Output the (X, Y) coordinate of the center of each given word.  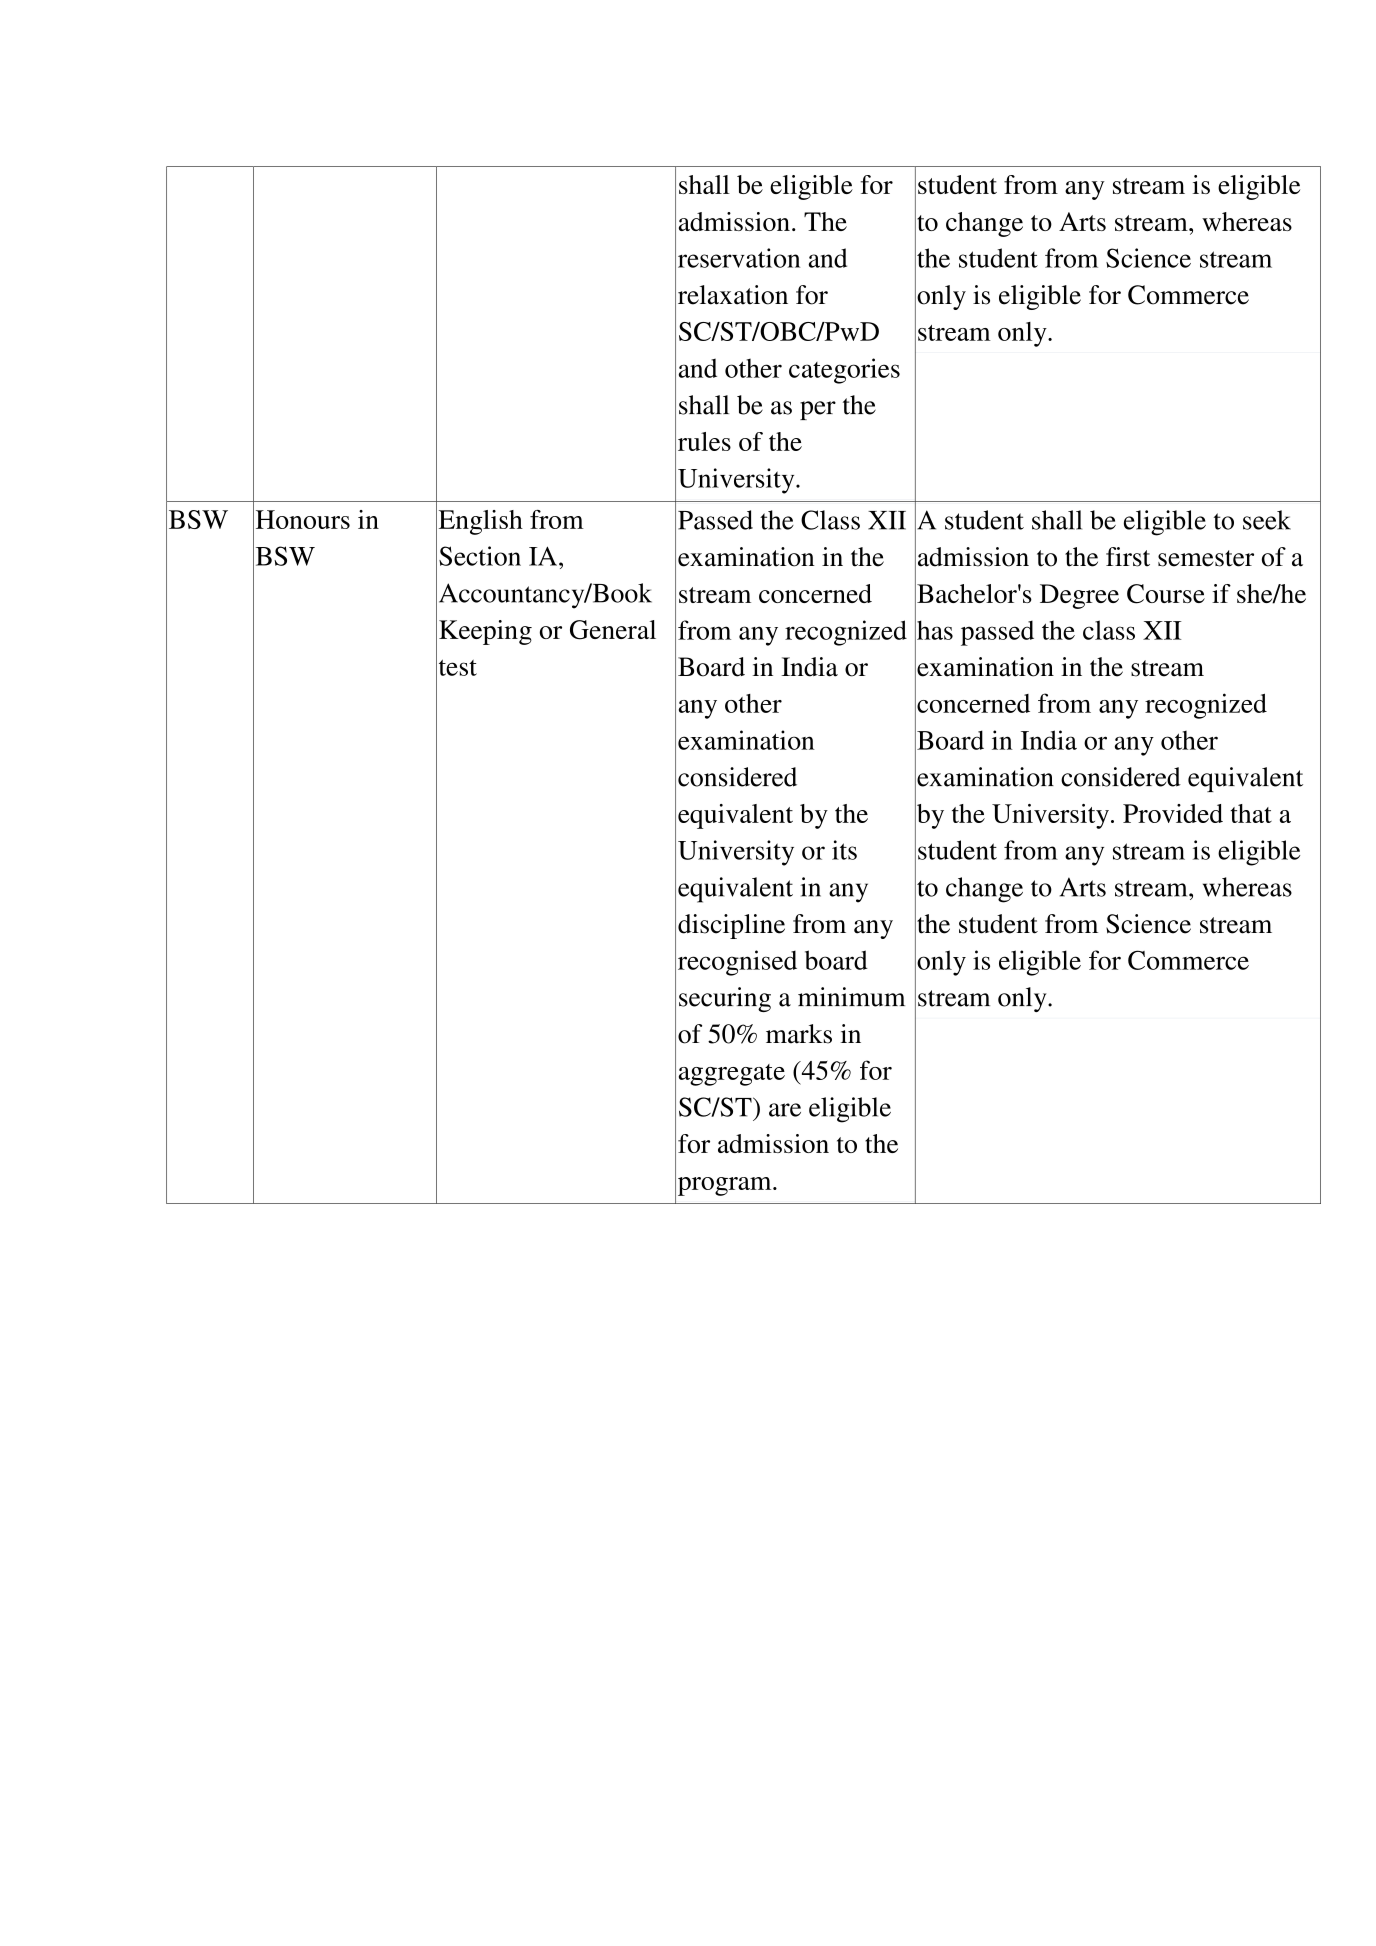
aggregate (732, 1075)
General (613, 630)
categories (844, 371)
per (818, 410)
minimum (851, 997)
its (844, 850)
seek (1267, 520)
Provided (1173, 813)
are (785, 1110)
